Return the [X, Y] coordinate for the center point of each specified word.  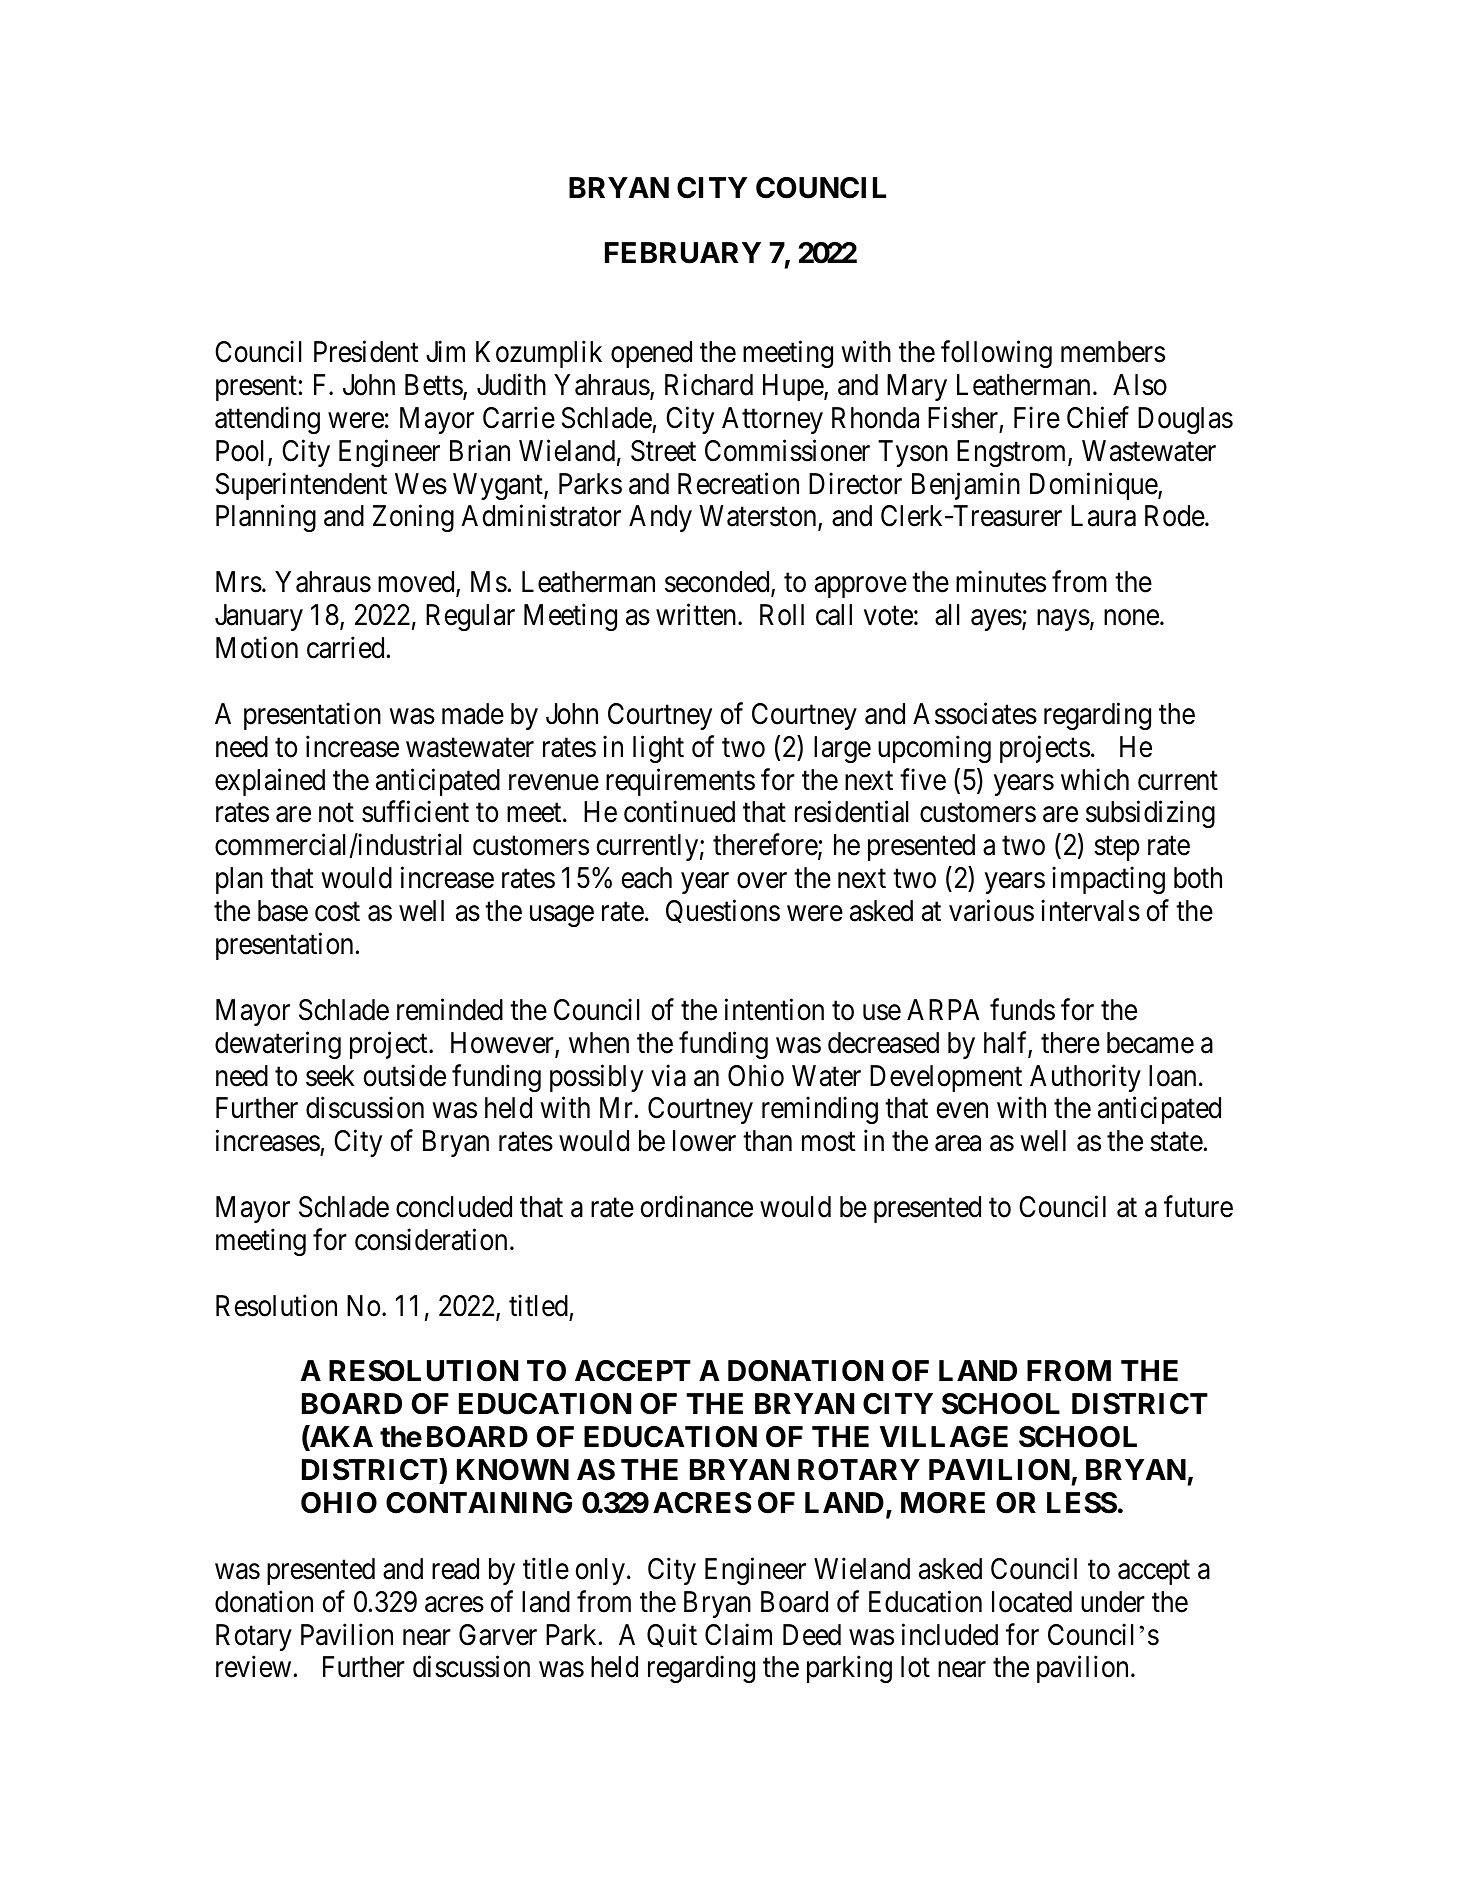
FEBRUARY [683, 253]
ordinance [697, 1207]
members [1113, 352]
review [253, 1667]
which [1095, 779]
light [658, 749]
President [366, 352]
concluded [454, 1207]
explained [270, 782]
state [1176, 1142]
